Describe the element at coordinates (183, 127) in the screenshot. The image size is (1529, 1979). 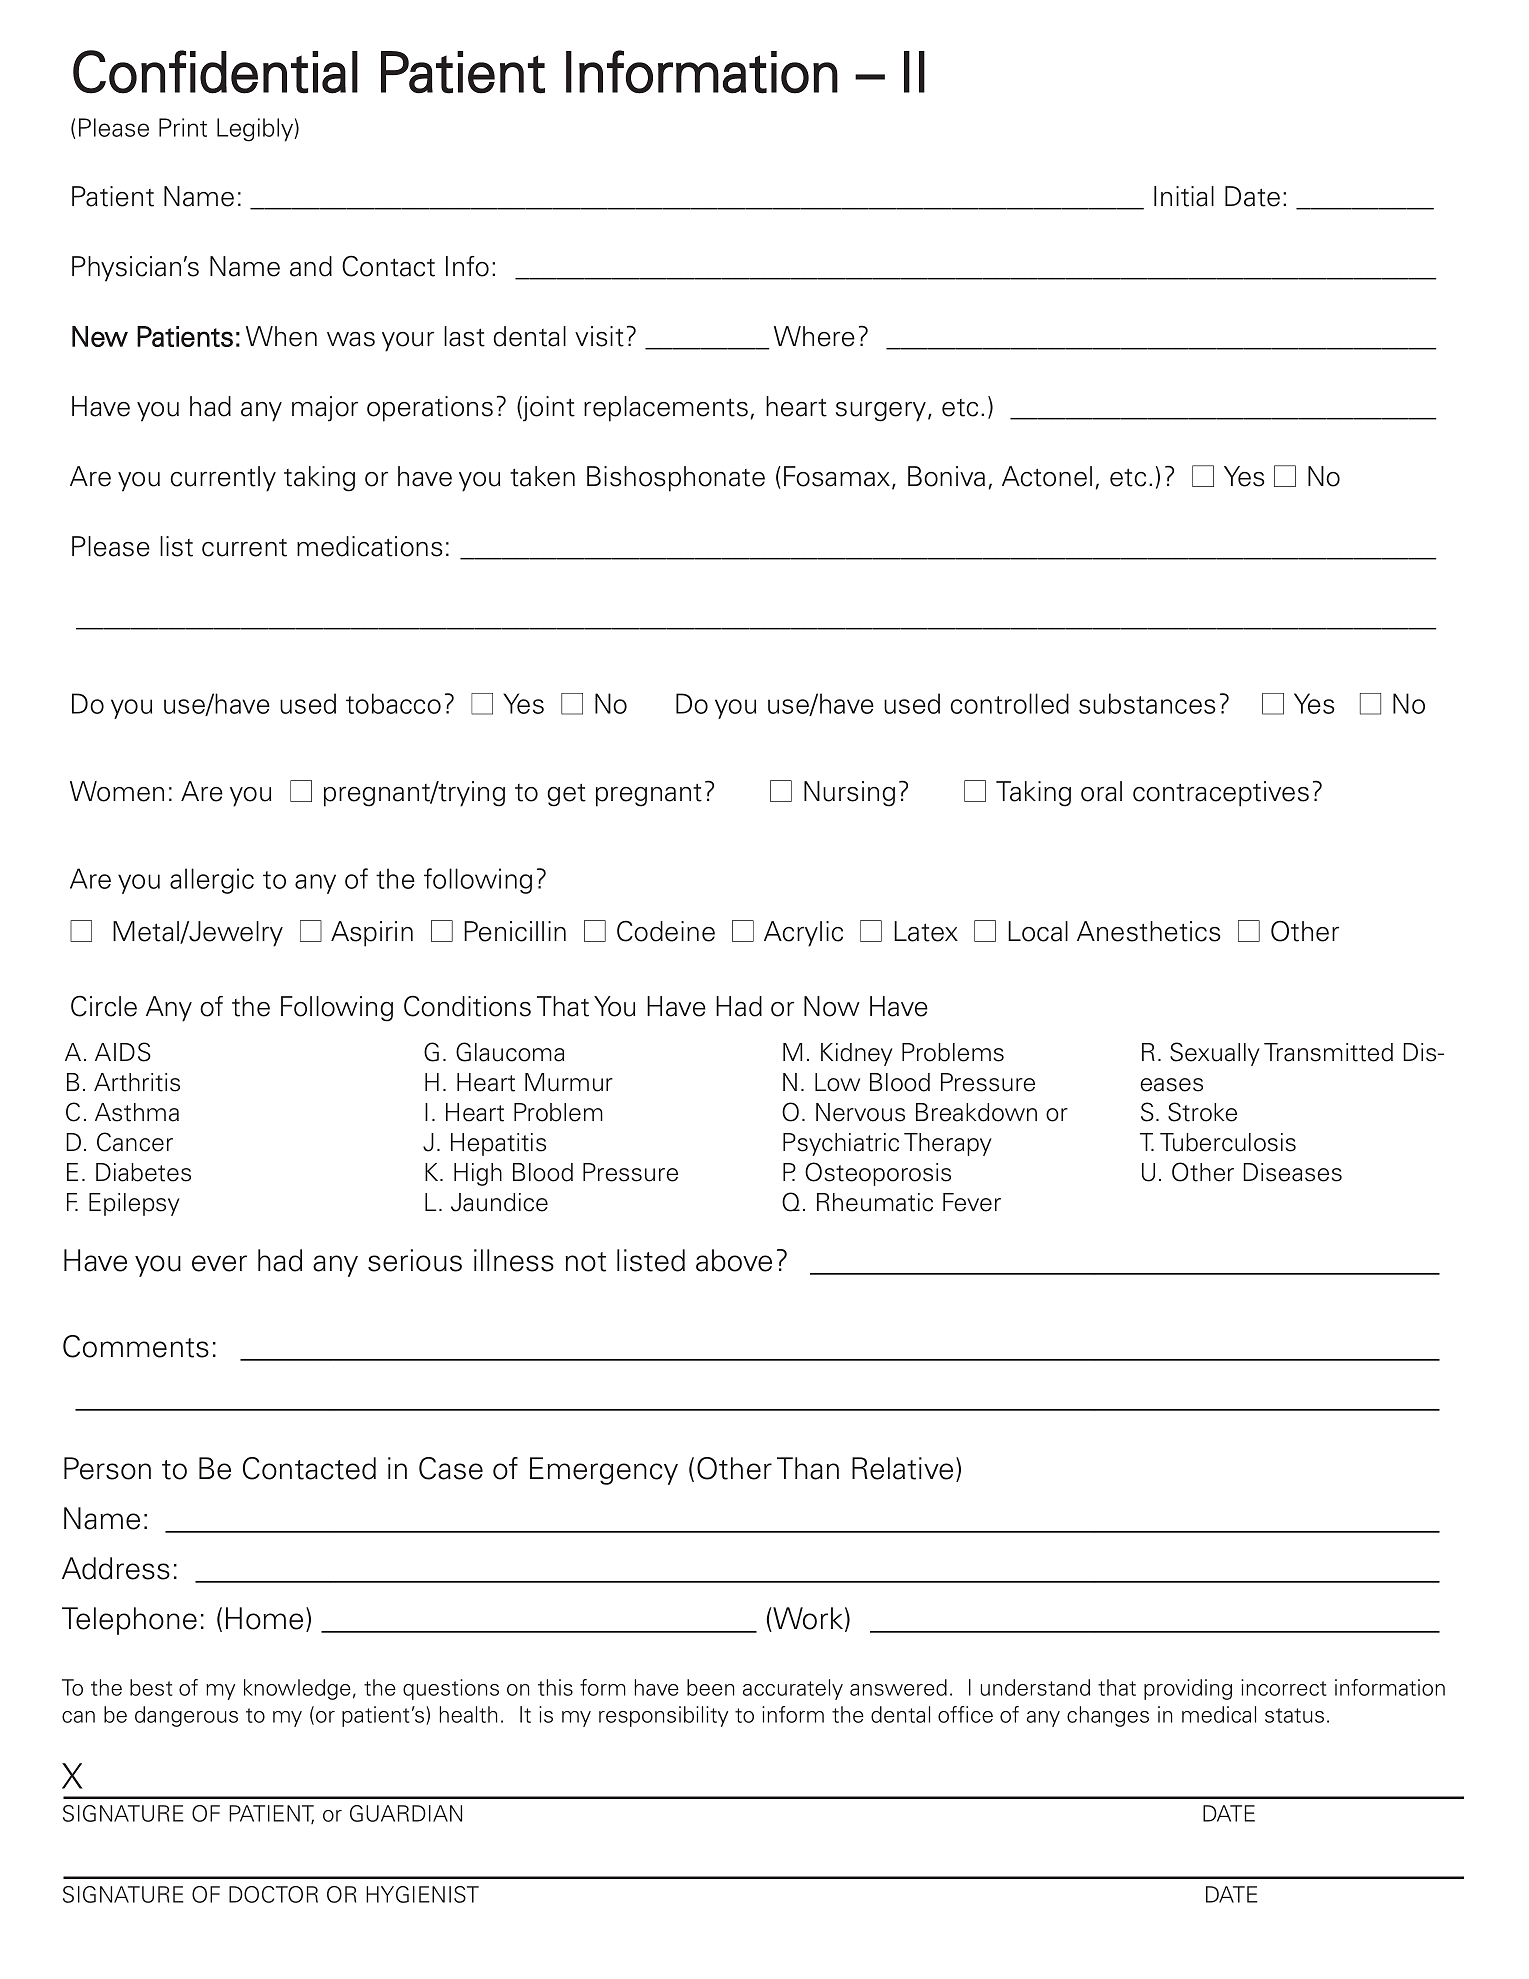
I see `Print` at that location.
